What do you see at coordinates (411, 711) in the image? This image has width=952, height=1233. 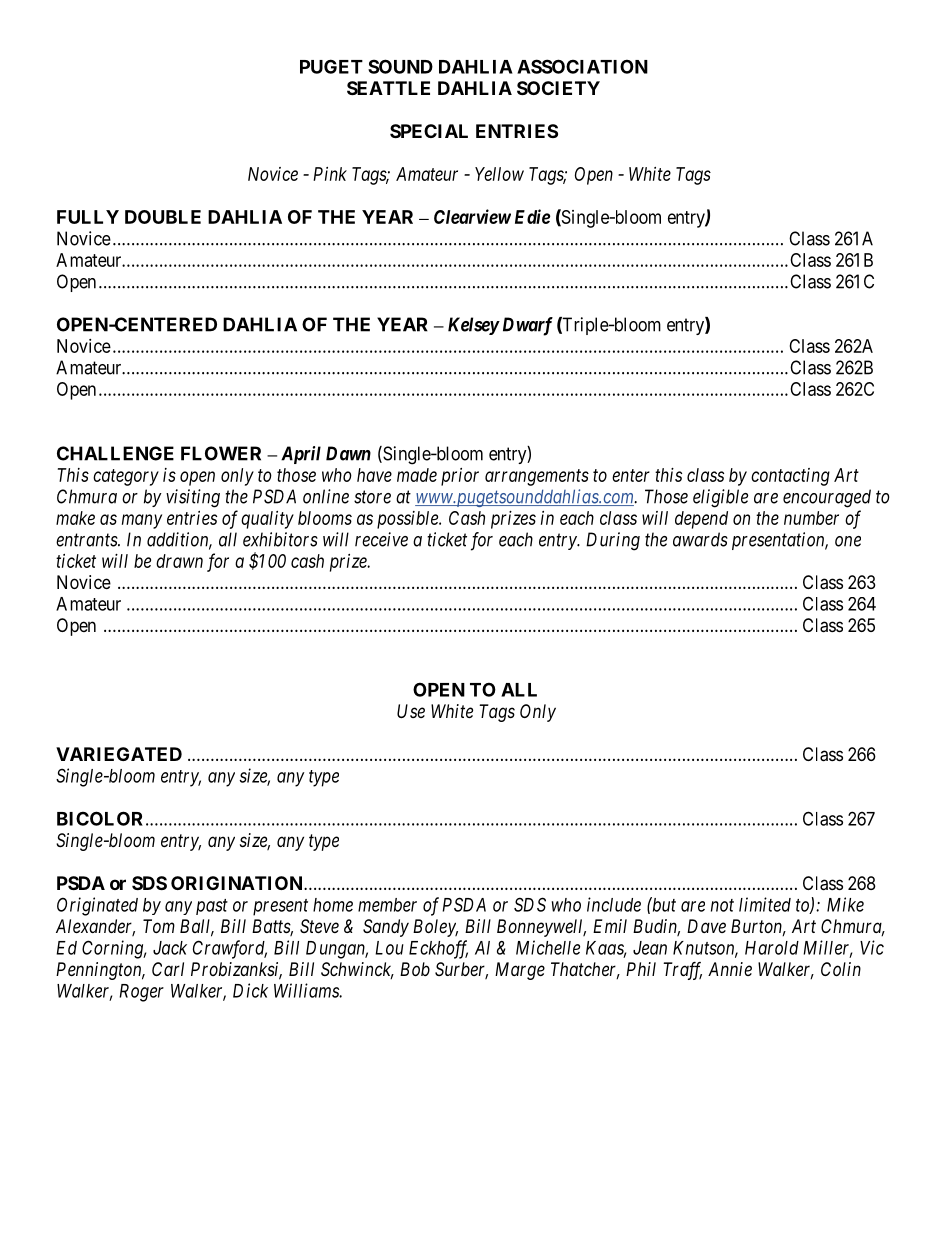 I see `Use` at bounding box center [411, 711].
